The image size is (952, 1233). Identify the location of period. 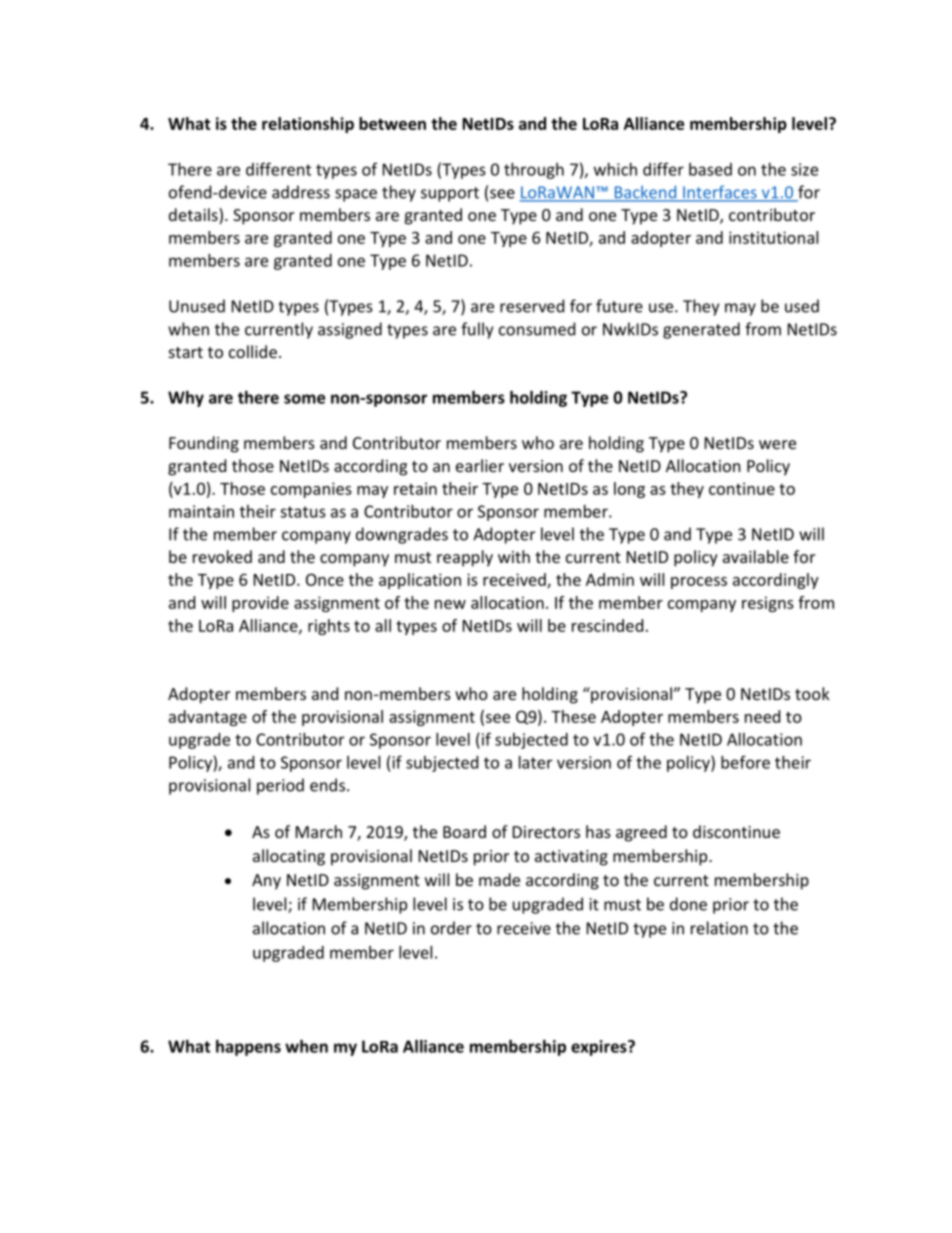
(280, 786).
